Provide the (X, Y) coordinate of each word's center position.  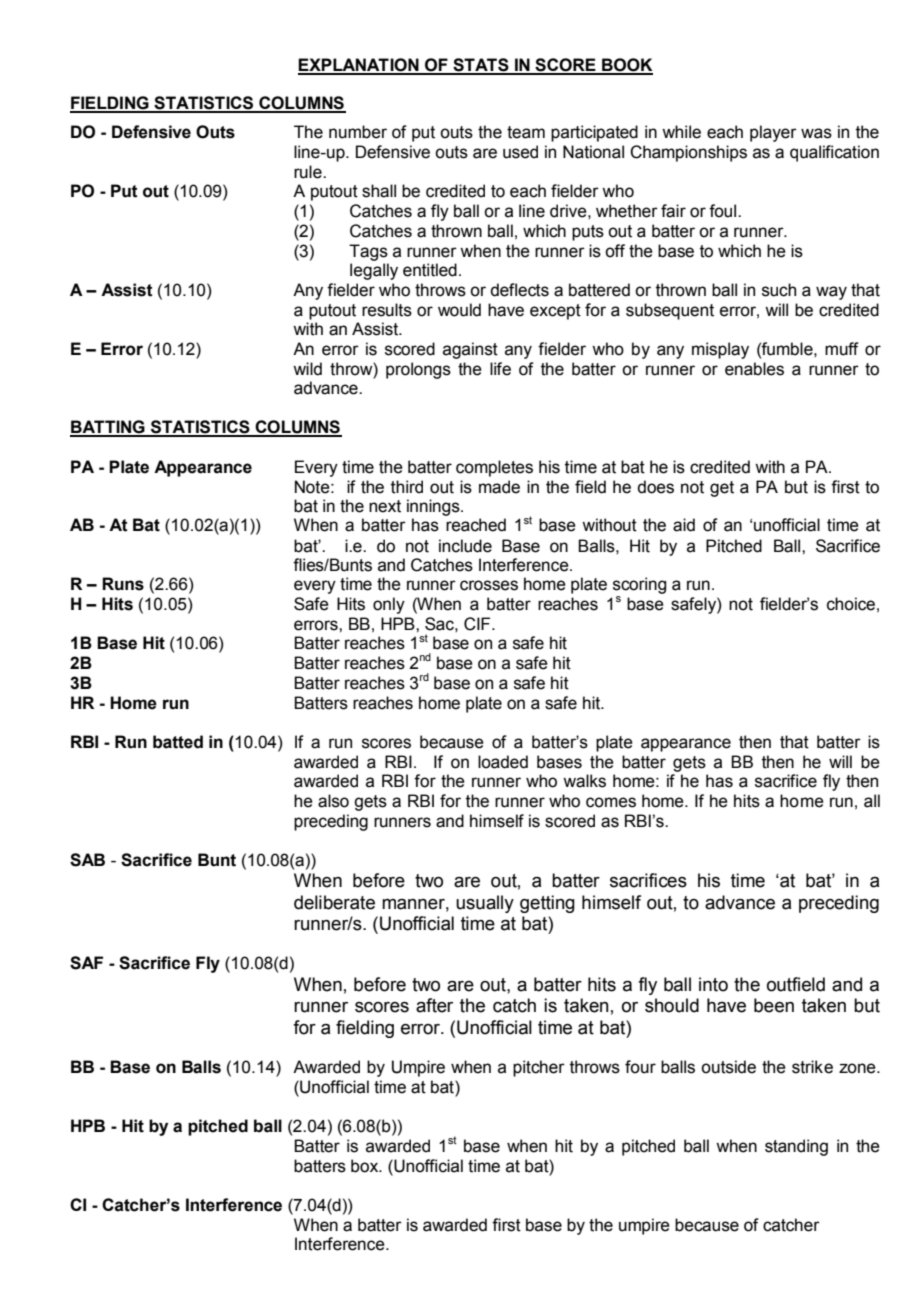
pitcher (539, 1068)
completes (494, 468)
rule (309, 172)
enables (754, 369)
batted (178, 742)
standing (796, 1147)
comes (611, 802)
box (366, 1166)
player (773, 133)
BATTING (108, 428)
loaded (503, 762)
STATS (481, 66)
